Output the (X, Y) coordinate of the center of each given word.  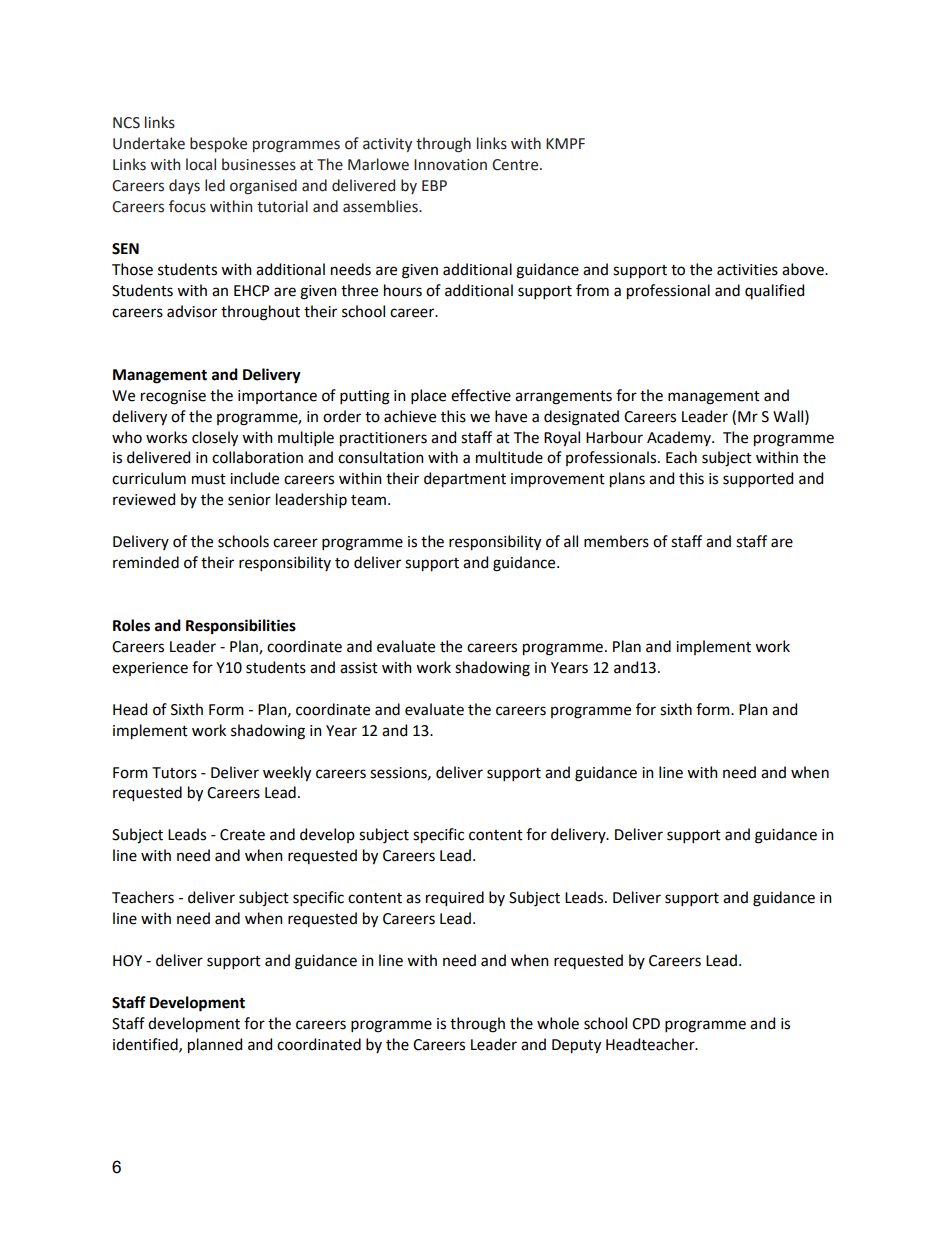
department (465, 480)
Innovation (450, 165)
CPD (646, 1024)
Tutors (174, 773)
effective (481, 395)
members (616, 541)
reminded (146, 562)
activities (747, 270)
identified (146, 1045)
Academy (680, 438)
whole (558, 1023)
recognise (173, 397)
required (455, 899)
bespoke (218, 144)
